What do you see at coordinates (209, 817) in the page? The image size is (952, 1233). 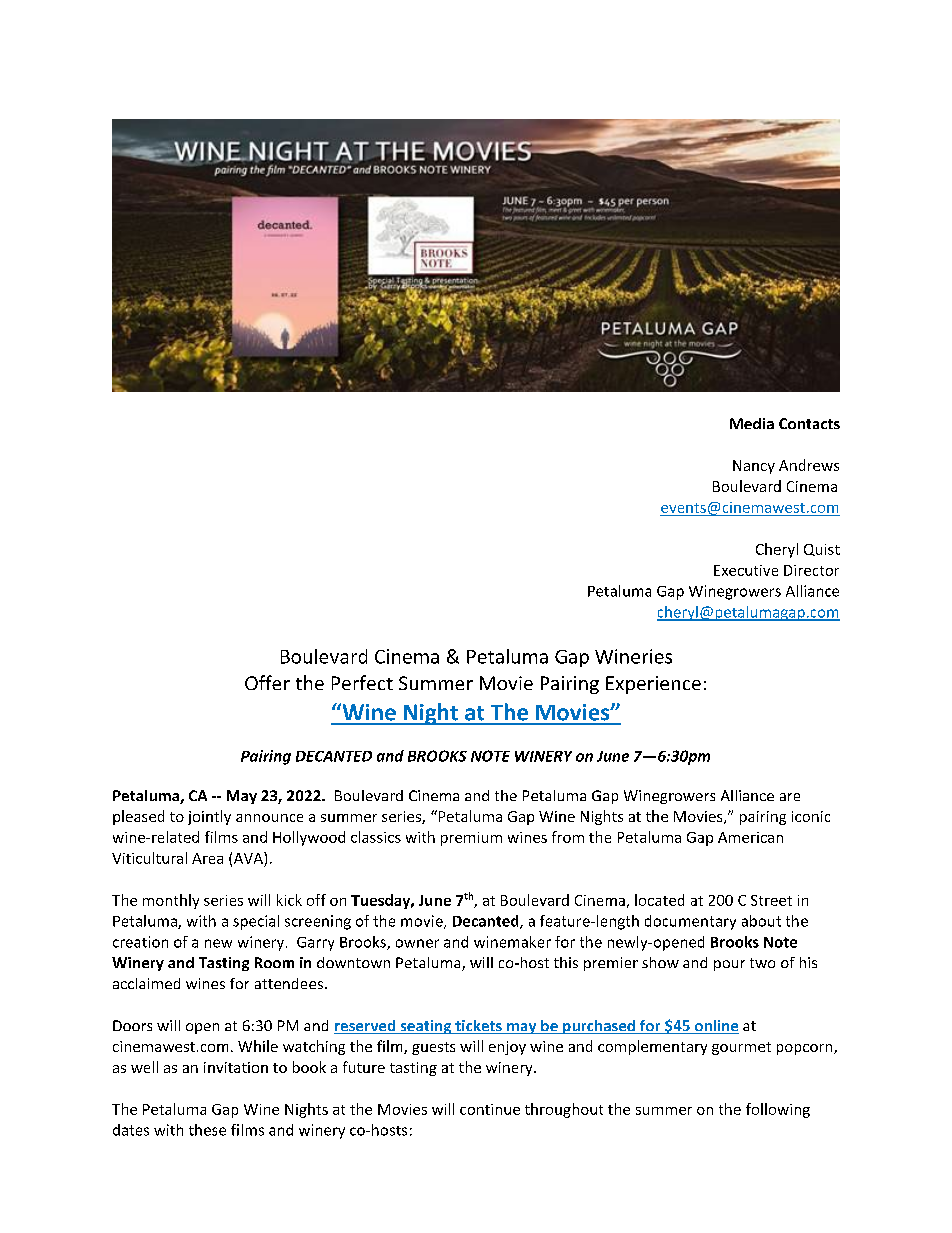 I see `jointly` at bounding box center [209, 817].
